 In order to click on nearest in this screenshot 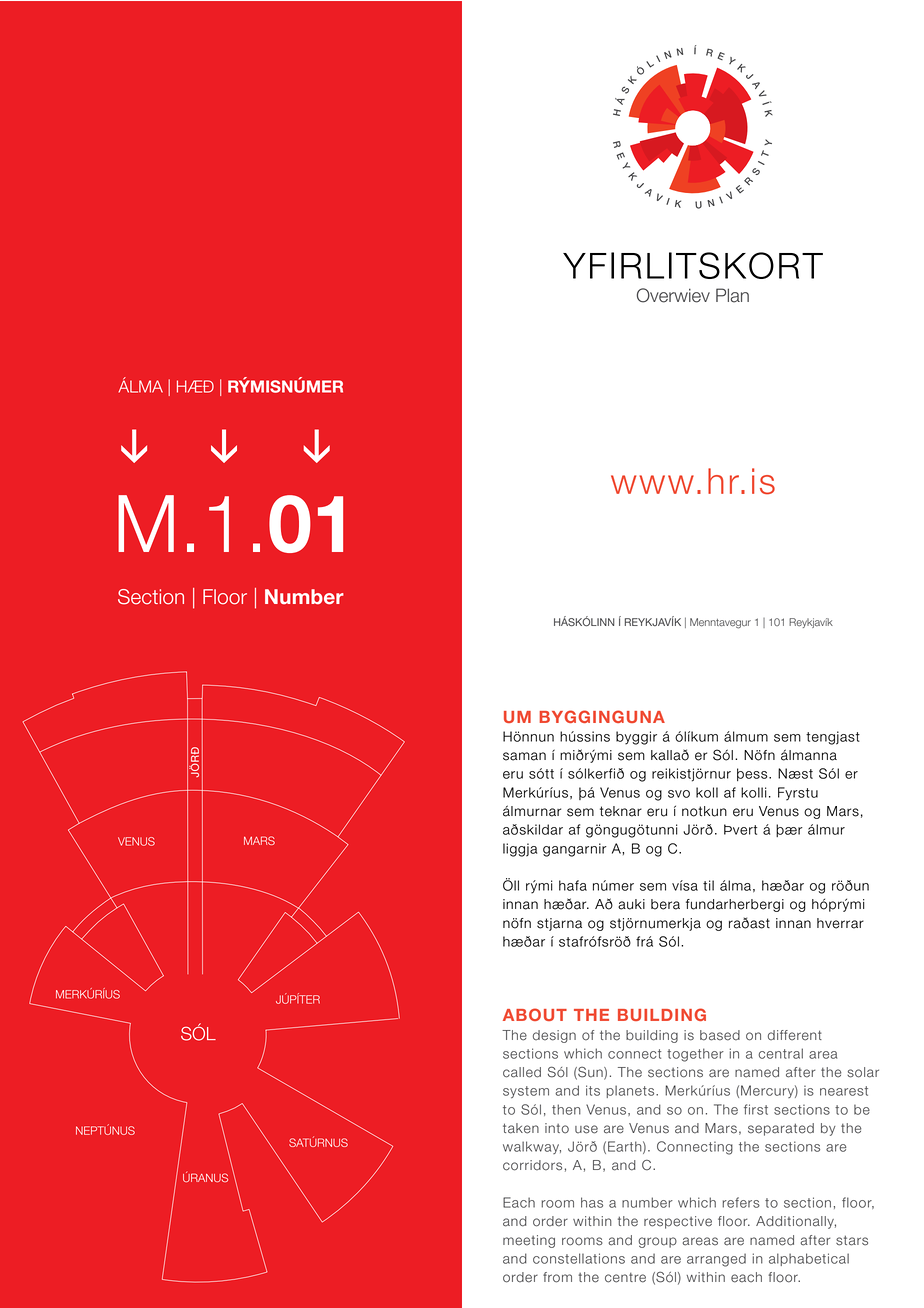, I will do `click(844, 1091)`.
